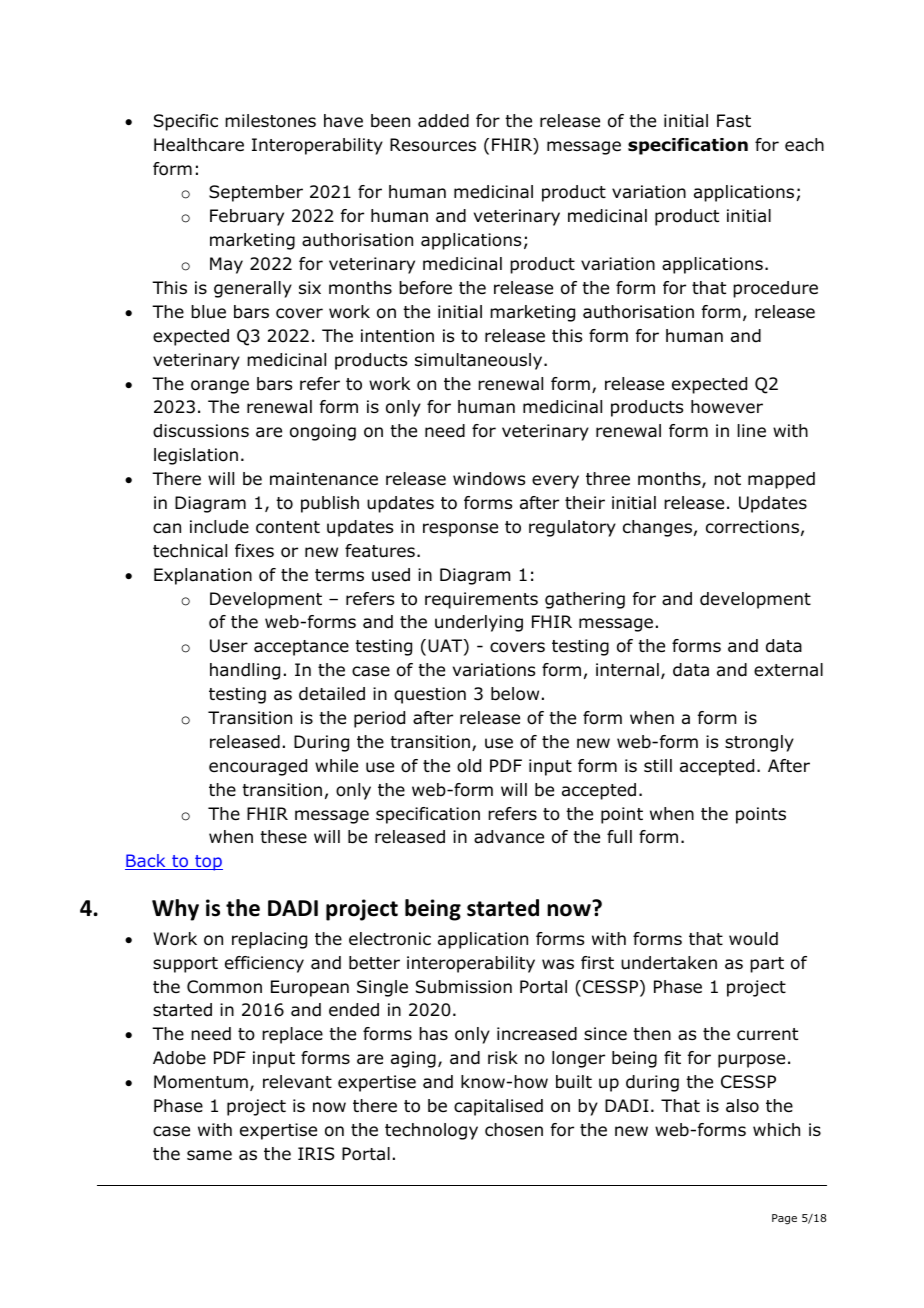 This screenshot has height=1308, width=924. Describe the element at coordinates (515, 694) in the screenshot. I see `below` at that location.
